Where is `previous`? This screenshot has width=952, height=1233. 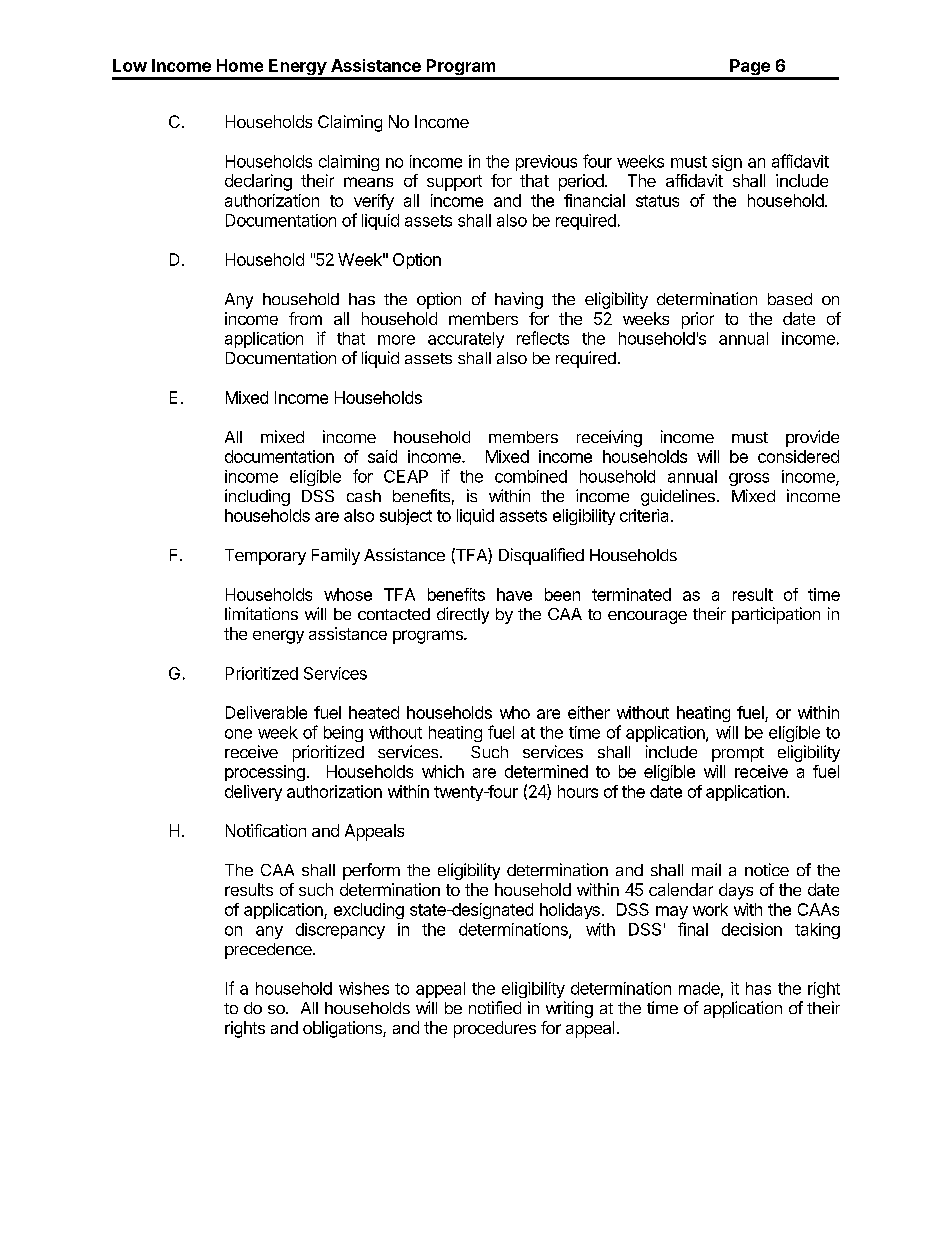 previous is located at coordinates (546, 163).
